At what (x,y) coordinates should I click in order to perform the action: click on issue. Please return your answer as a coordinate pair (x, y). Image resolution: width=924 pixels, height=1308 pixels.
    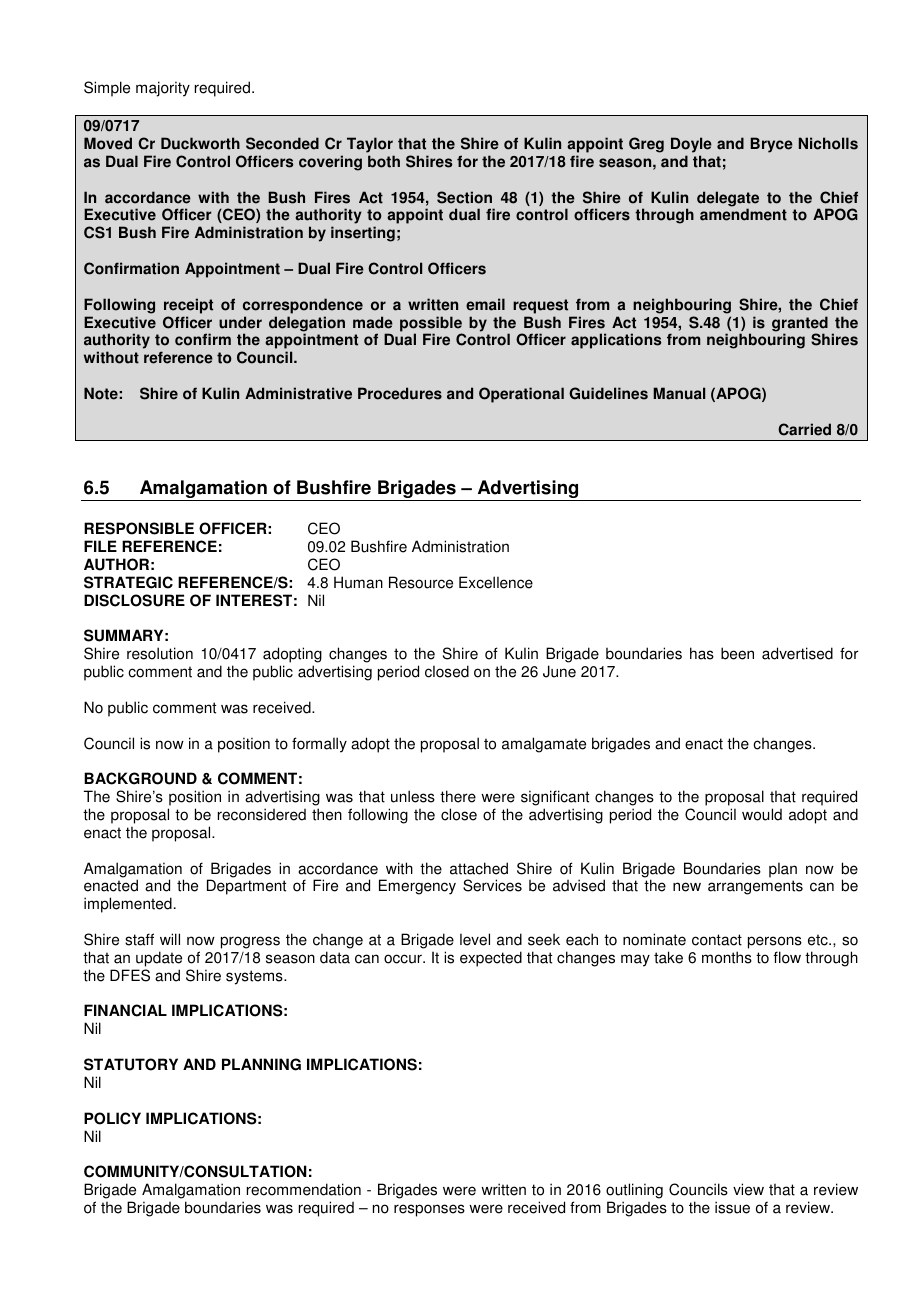
    Looking at the image, I should click on (732, 1207).
